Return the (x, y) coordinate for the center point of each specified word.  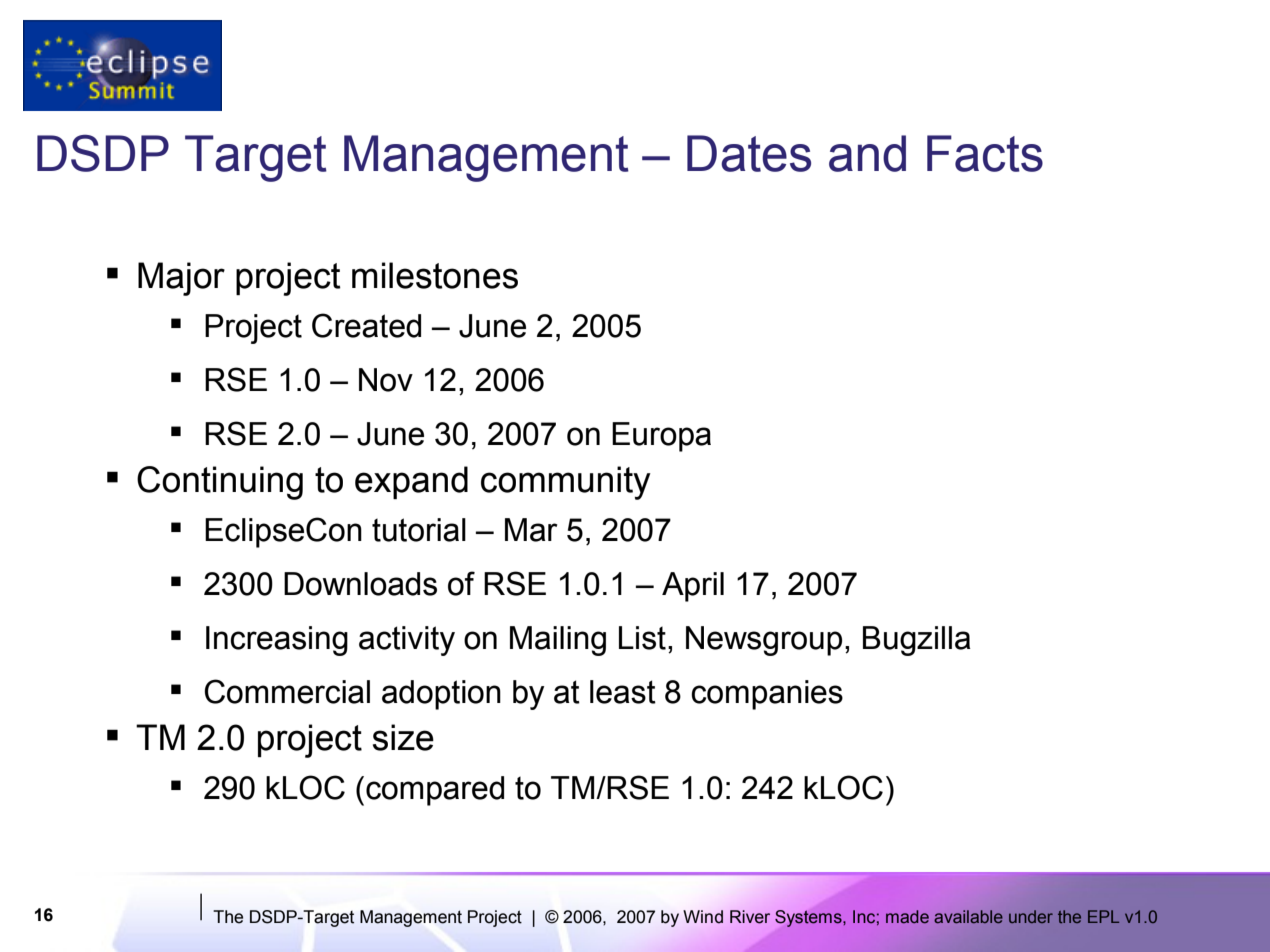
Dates (749, 153)
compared (435, 791)
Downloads (360, 584)
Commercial (287, 691)
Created (366, 325)
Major (181, 279)
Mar (531, 530)
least (623, 692)
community (566, 483)
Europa (661, 437)
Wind (703, 917)
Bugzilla (917, 641)
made (907, 917)
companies (767, 695)
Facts (985, 153)
